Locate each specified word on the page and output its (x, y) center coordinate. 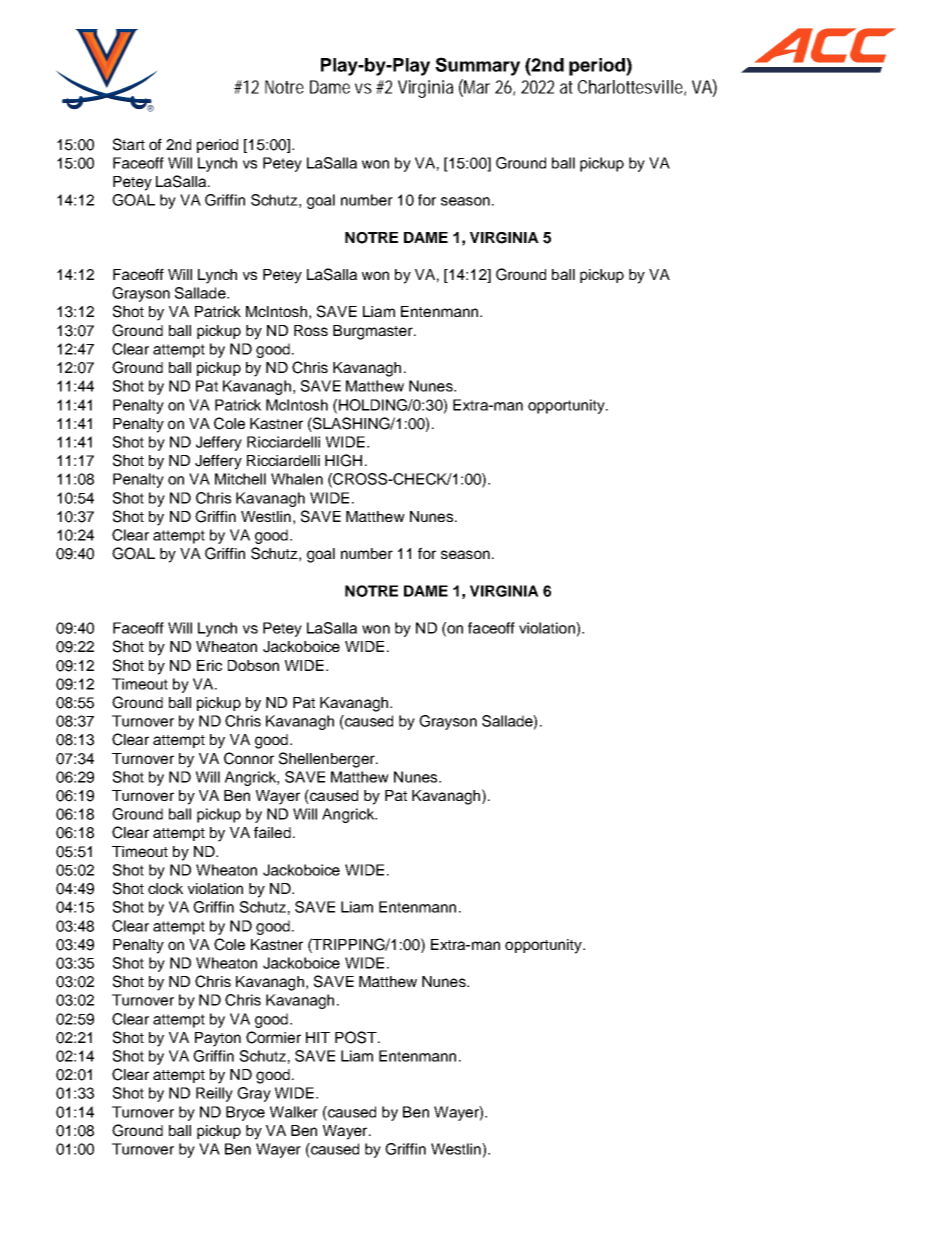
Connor (249, 758)
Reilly (214, 1094)
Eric (209, 665)
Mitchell (240, 479)
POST (357, 1037)
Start (129, 144)
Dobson (253, 665)
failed (272, 832)
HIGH (343, 460)
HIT (318, 1037)
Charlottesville (630, 87)
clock (165, 888)
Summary (477, 66)
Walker (294, 1112)
